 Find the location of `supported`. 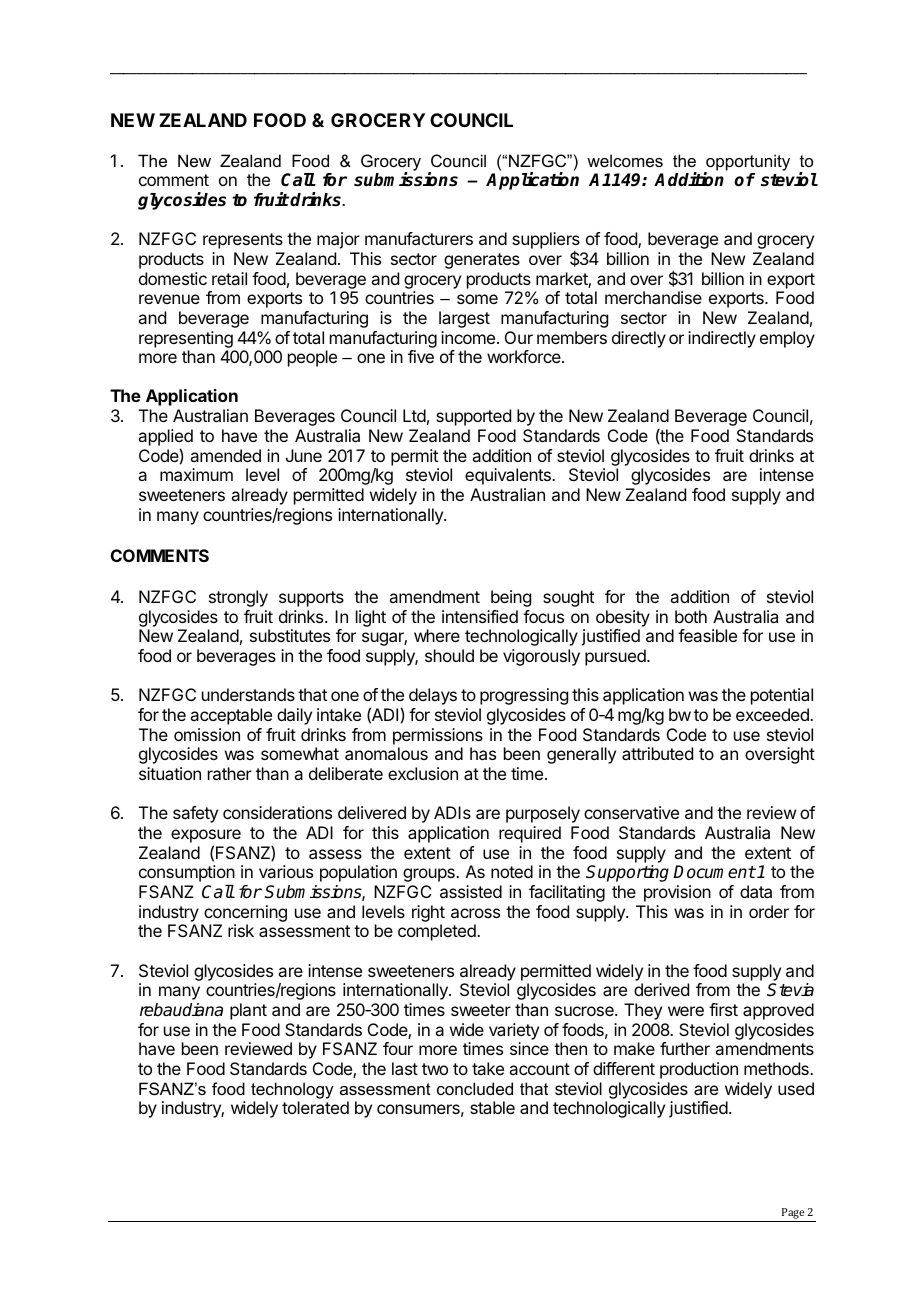

supported is located at coordinates (473, 417).
